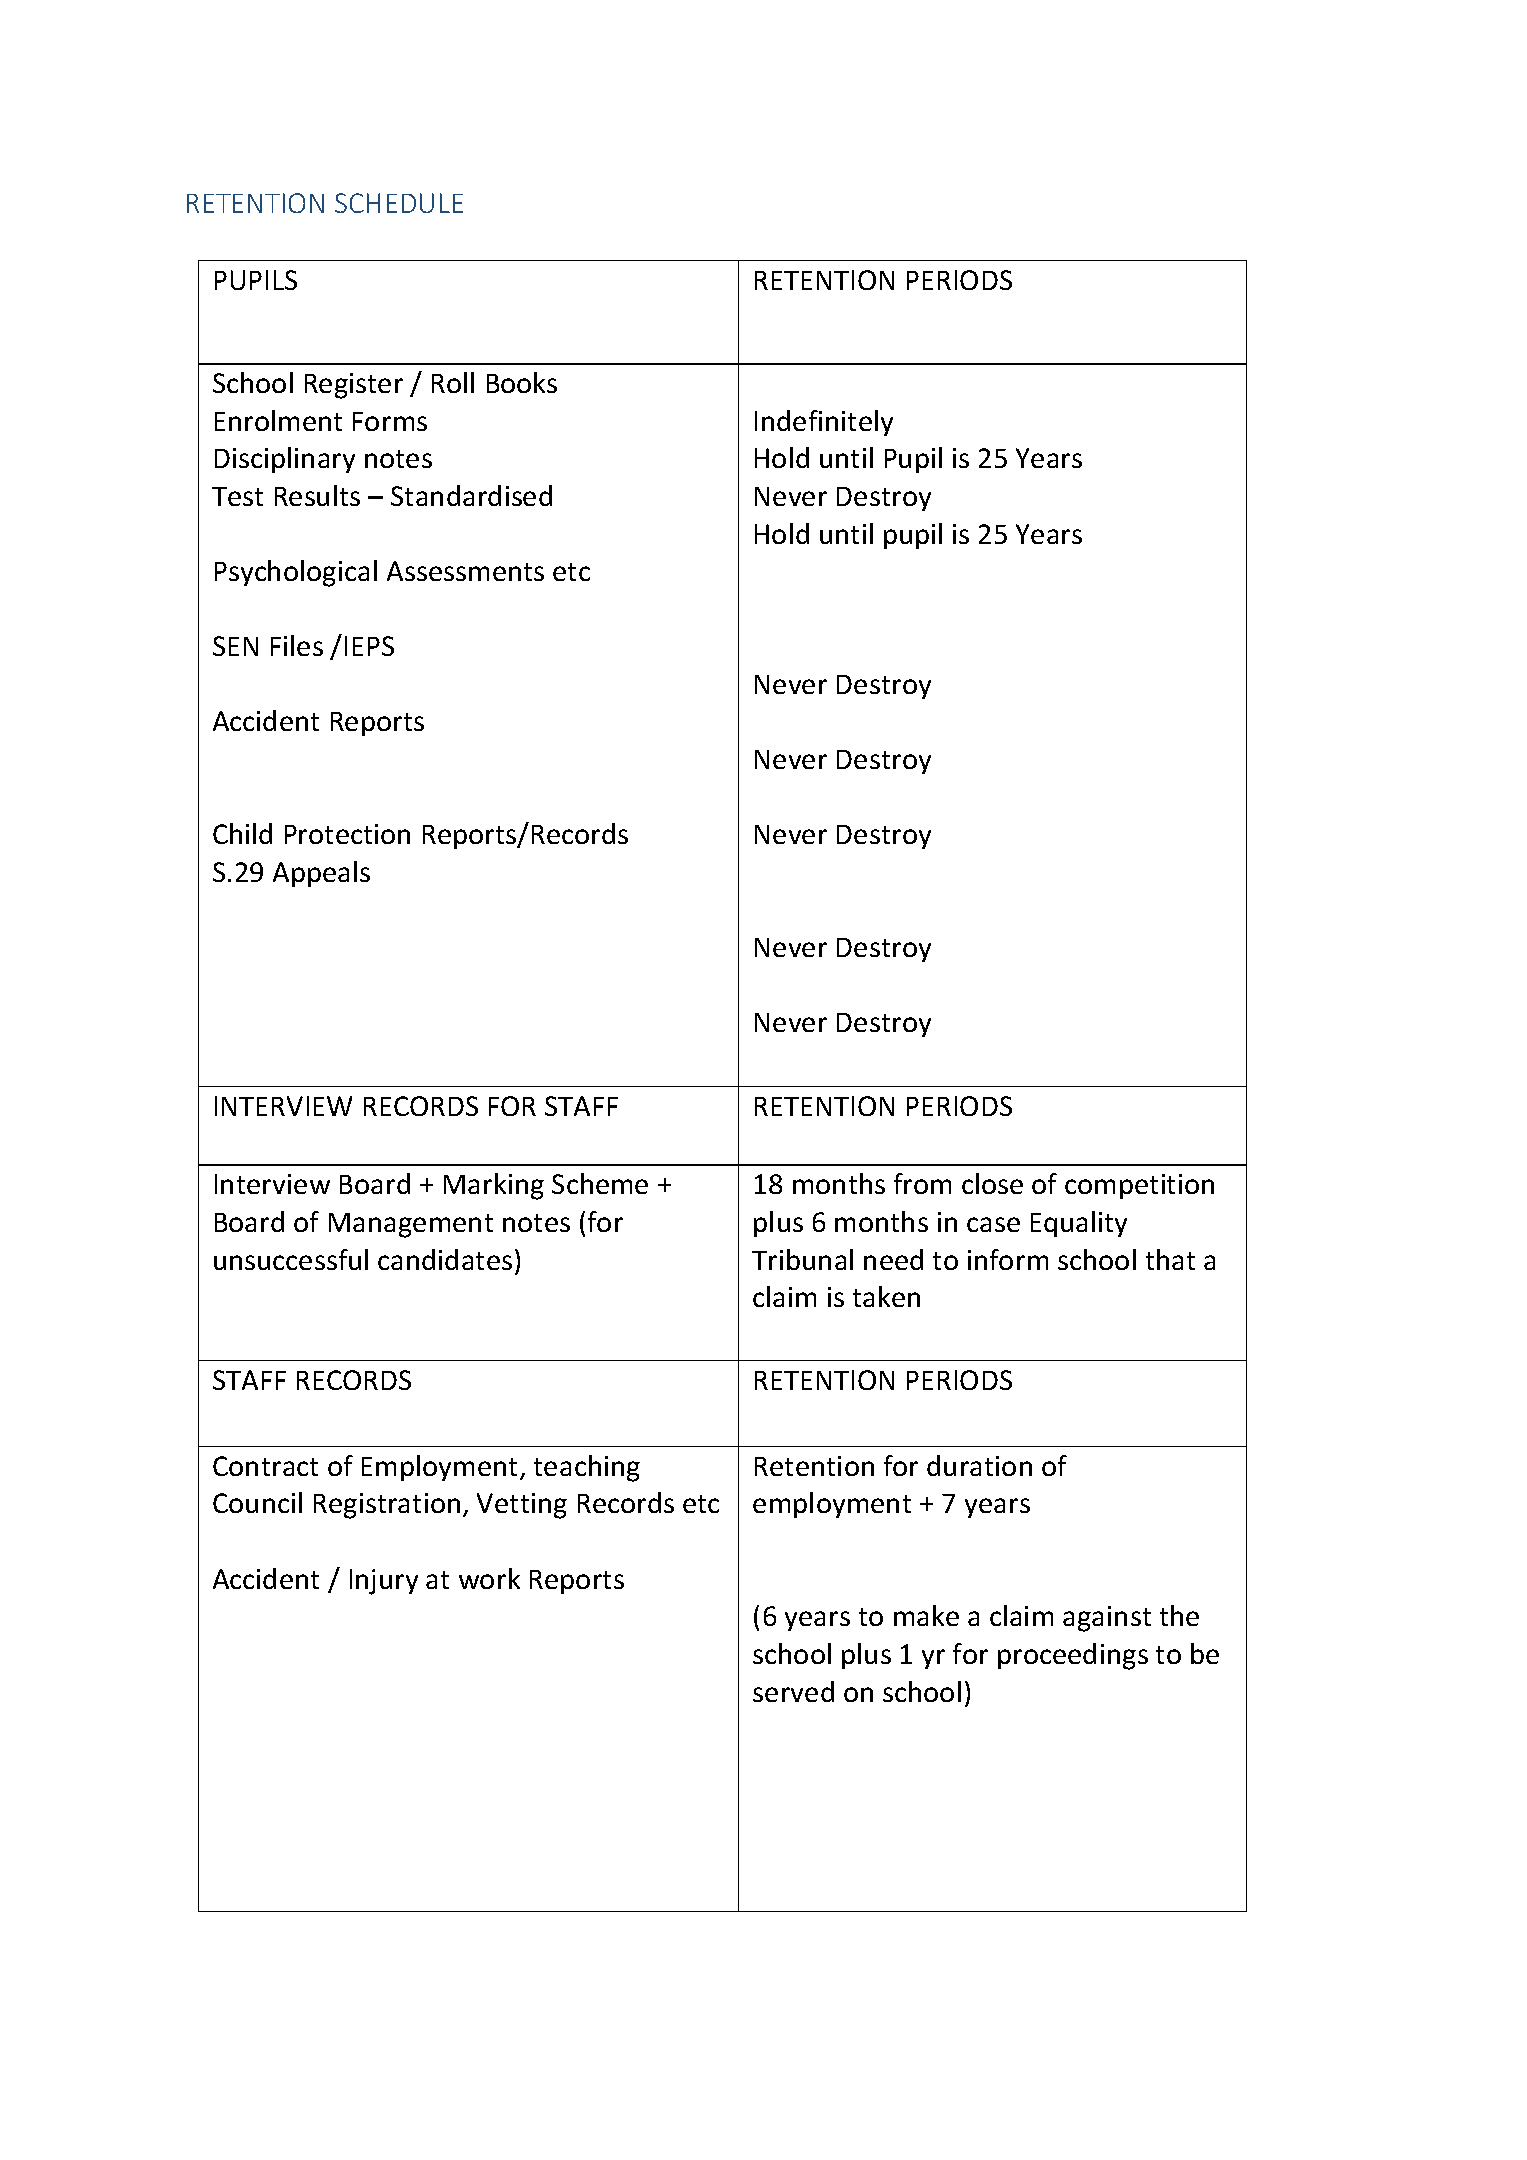  What do you see at coordinates (793, 1691) in the screenshot?
I see `served` at bounding box center [793, 1691].
